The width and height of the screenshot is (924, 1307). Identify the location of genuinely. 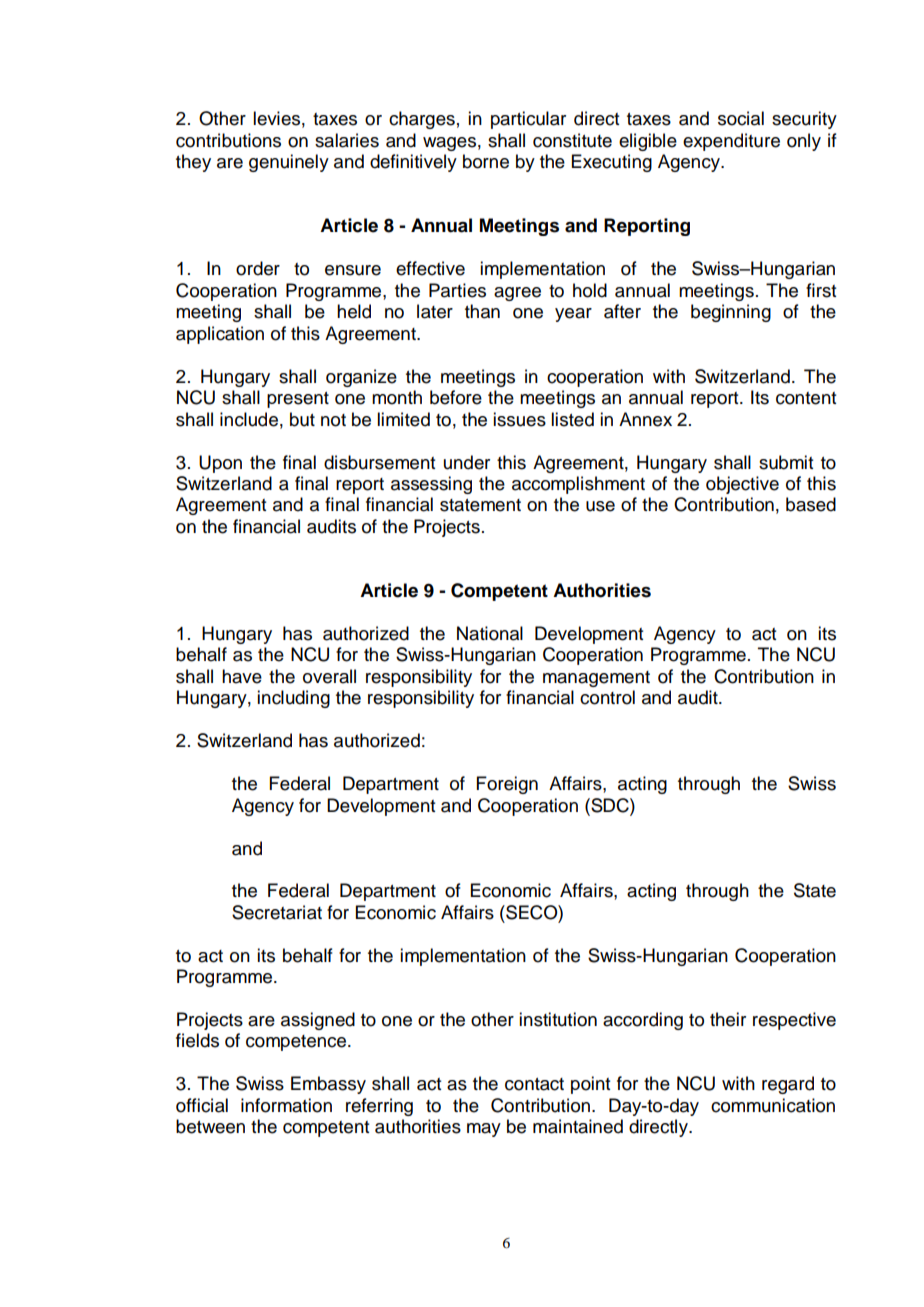
(289, 163).
